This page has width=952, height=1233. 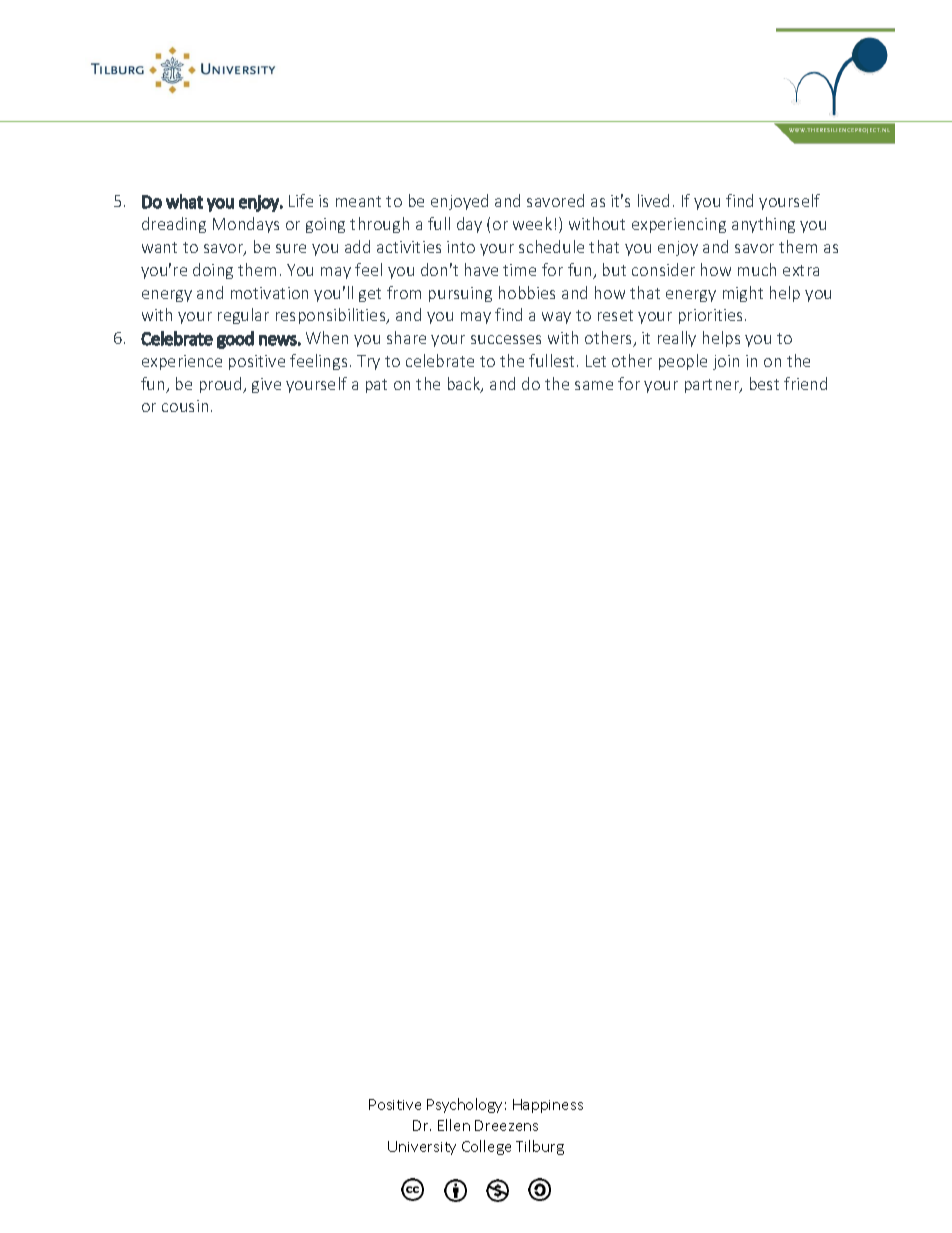 What do you see at coordinates (461, 247) in the page?
I see `into` at bounding box center [461, 247].
